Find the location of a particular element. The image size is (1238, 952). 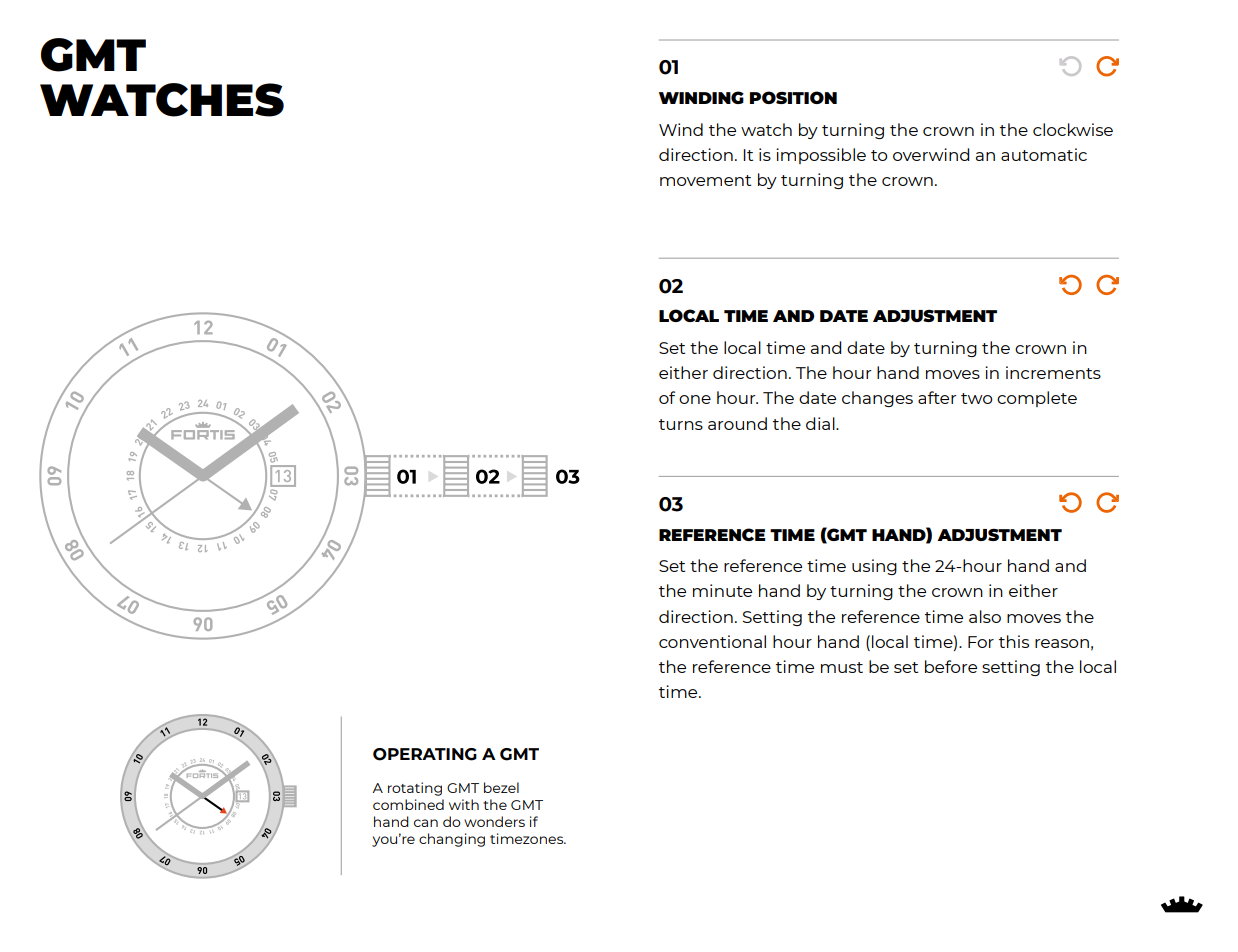

POSITION is located at coordinates (793, 97).
